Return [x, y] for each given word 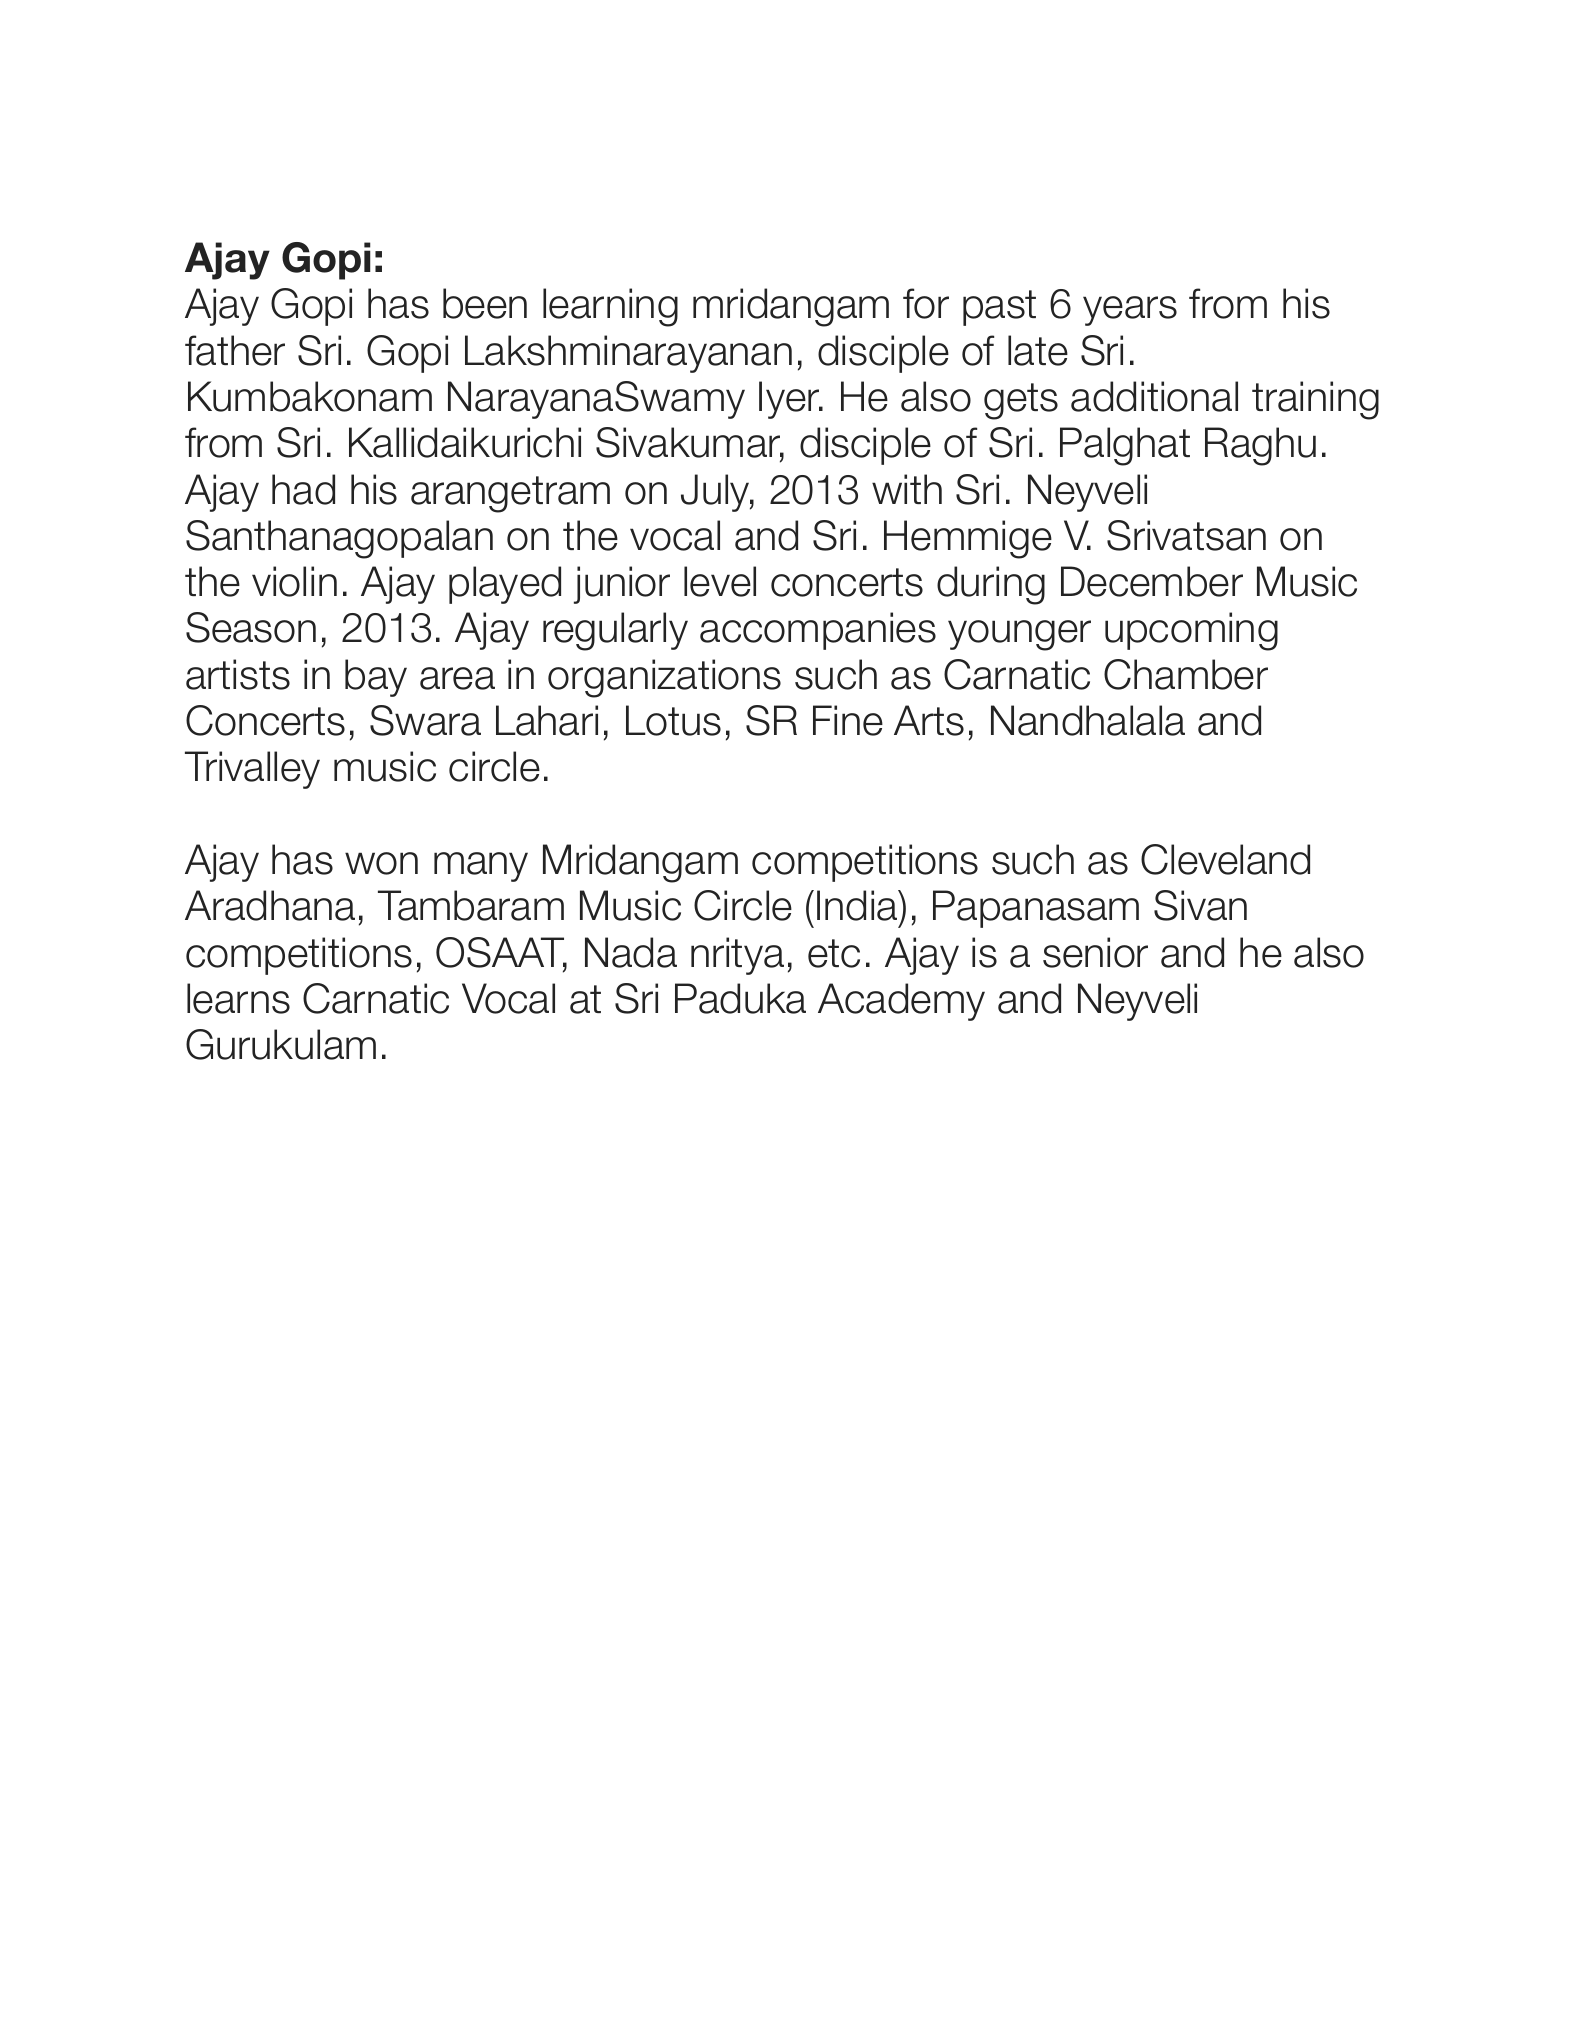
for [926, 303]
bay [376, 678]
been [485, 303]
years [1130, 311]
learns [238, 998]
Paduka [740, 998]
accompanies [818, 631]
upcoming [1191, 631]
